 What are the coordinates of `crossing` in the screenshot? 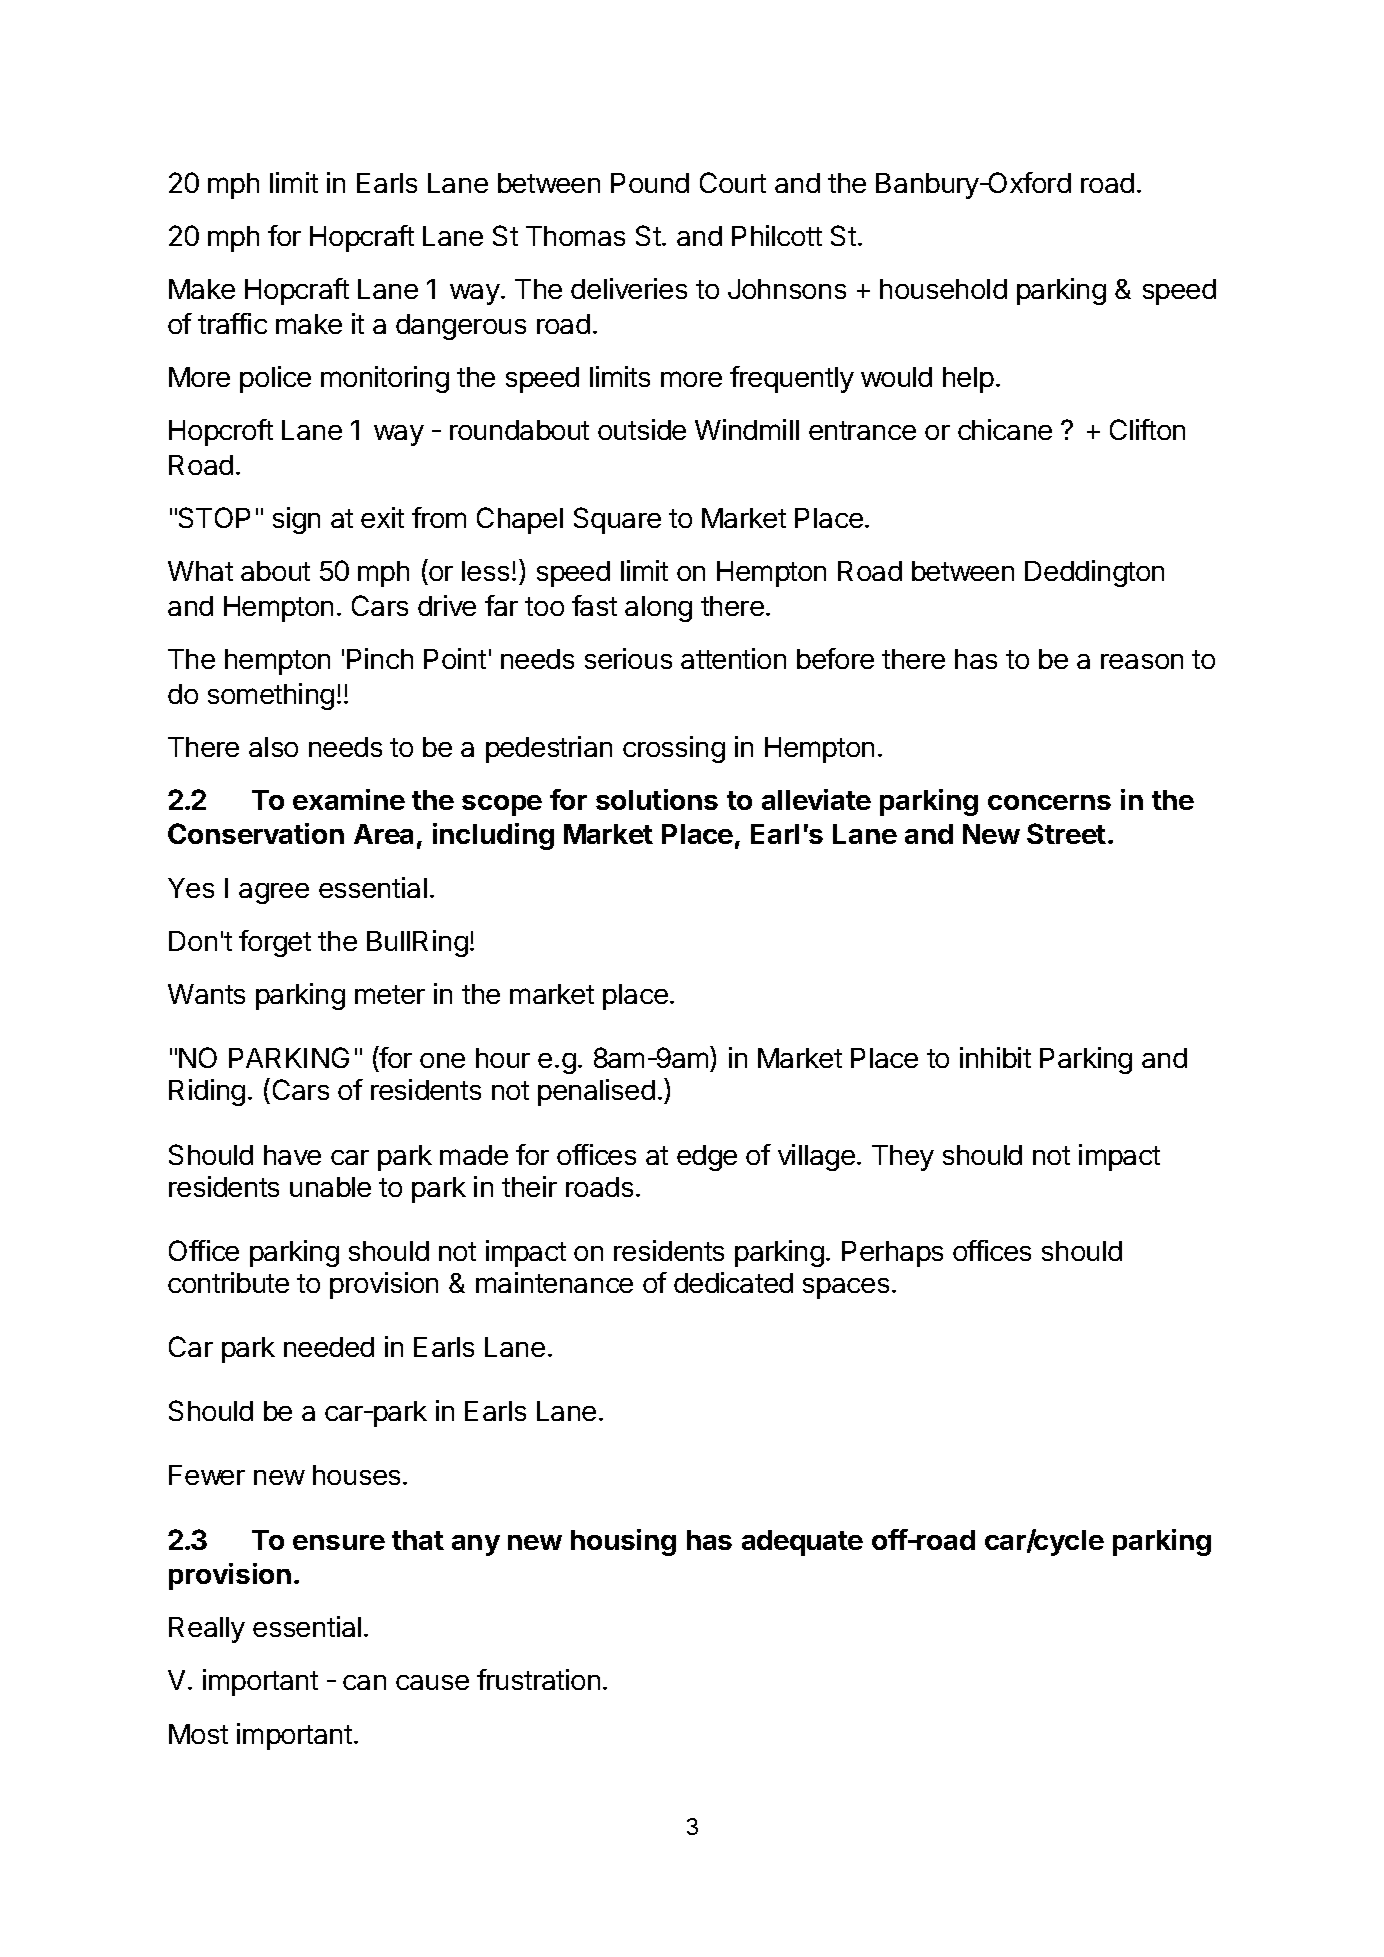 It's located at (674, 749).
